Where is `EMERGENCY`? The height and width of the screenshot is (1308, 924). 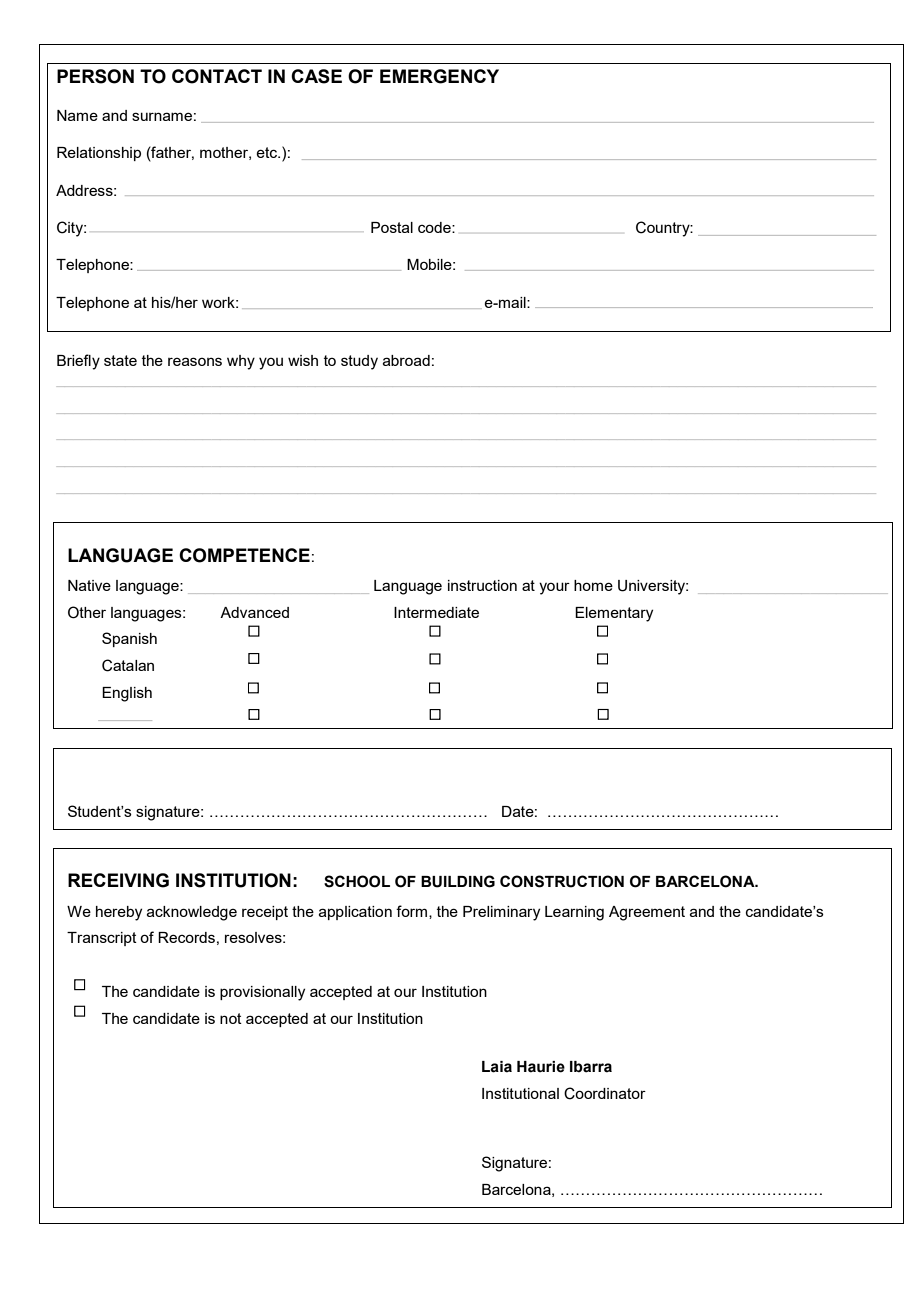 EMERGENCY is located at coordinates (439, 76).
